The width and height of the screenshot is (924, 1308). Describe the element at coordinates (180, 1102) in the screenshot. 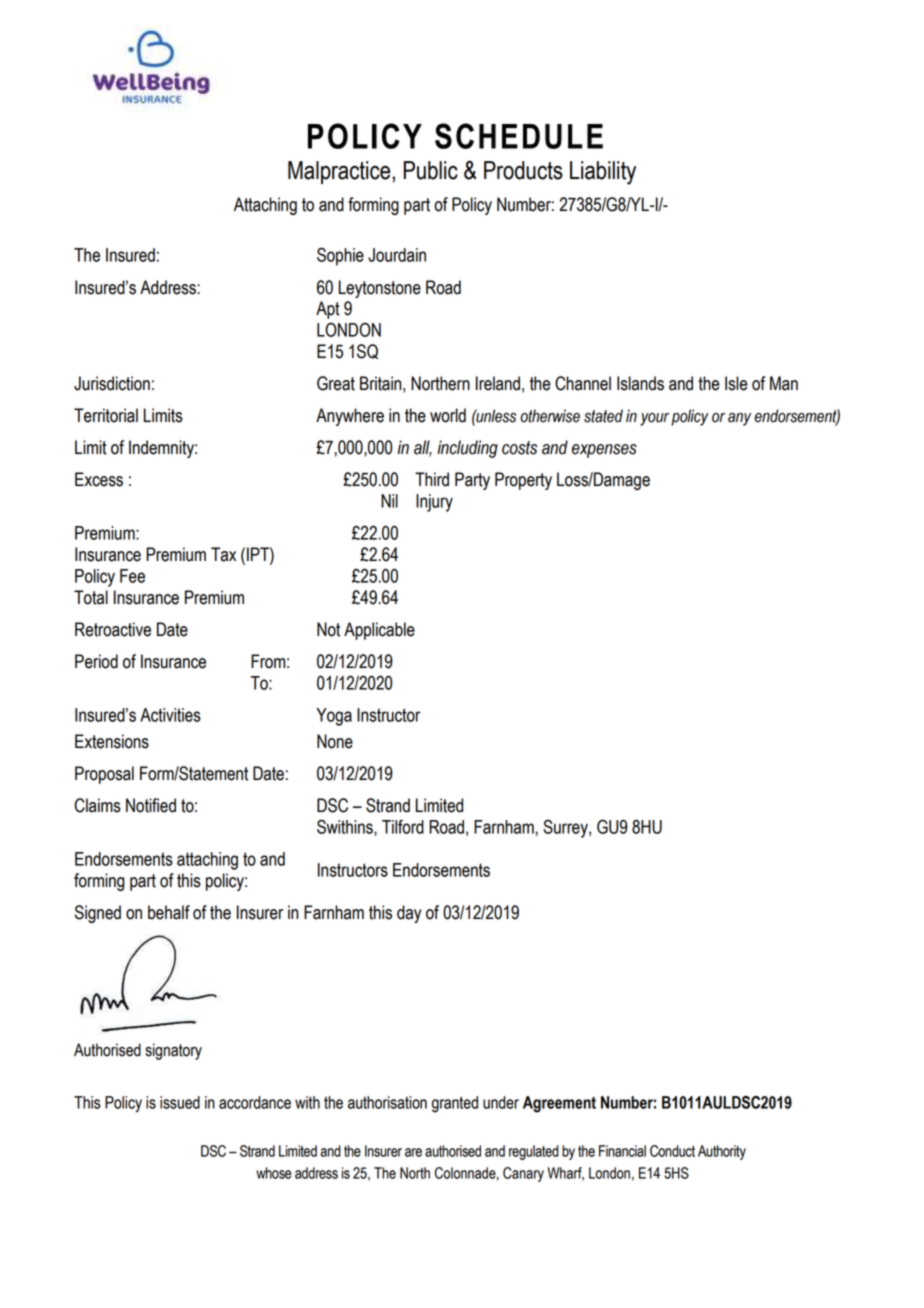

I see `issued` at that location.
